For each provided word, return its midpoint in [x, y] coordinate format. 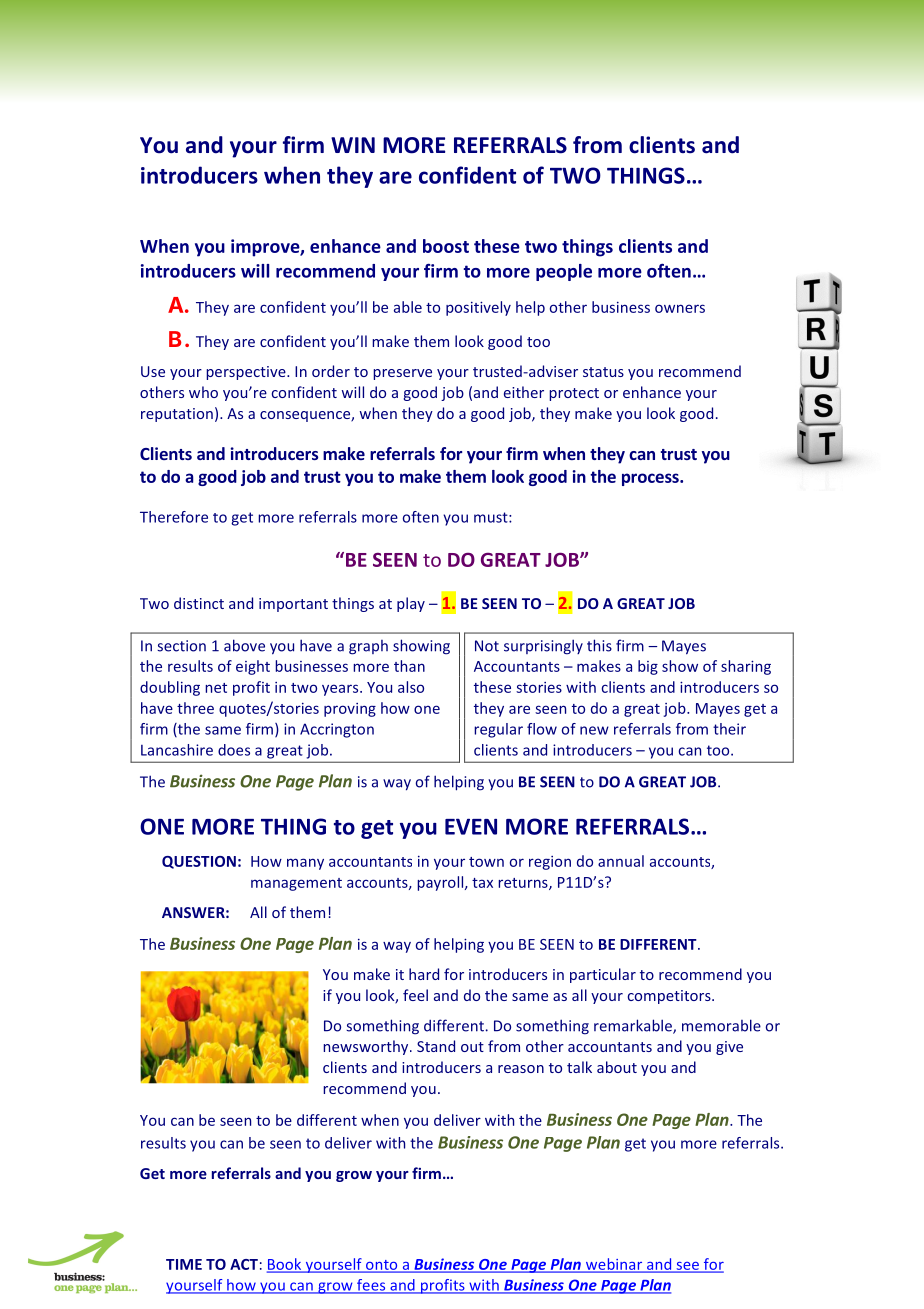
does [234, 750]
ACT [244, 1264]
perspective [247, 373]
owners [680, 308]
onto [382, 1266]
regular [498, 730]
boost [446, 246]
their [729, 729]
